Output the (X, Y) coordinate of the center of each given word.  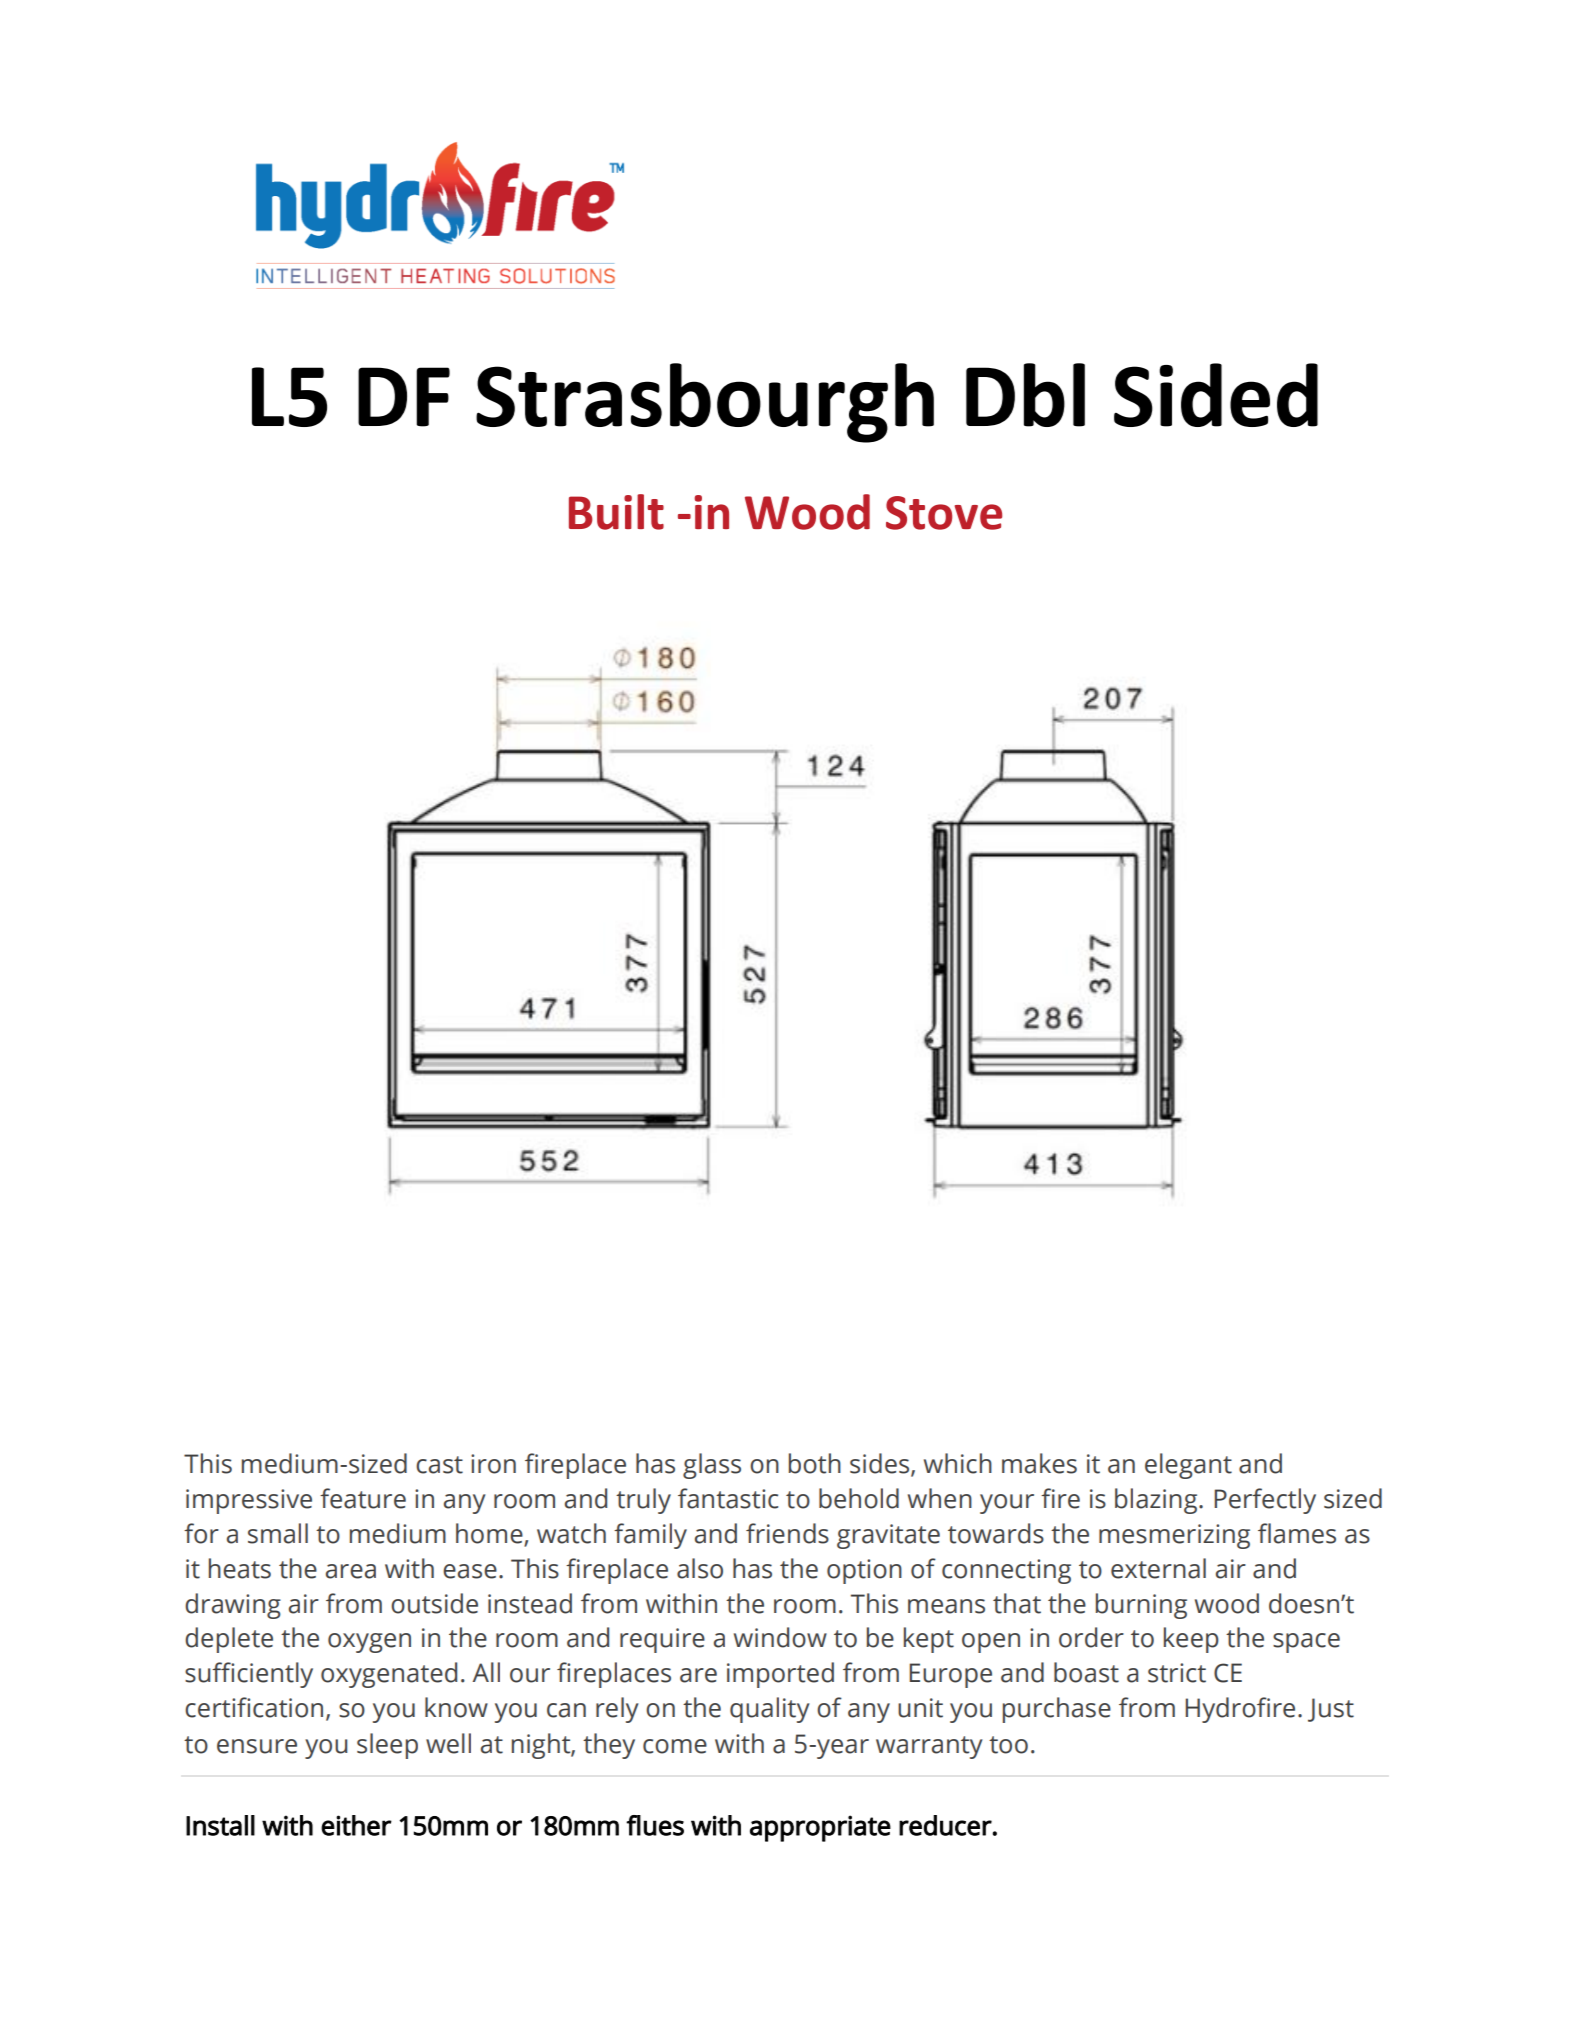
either (356, 1825)
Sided (1216, 395)
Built (616, 512)
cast (439, 1465)
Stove (944, 513)
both (815, 1463)
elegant (1188, 1466)
